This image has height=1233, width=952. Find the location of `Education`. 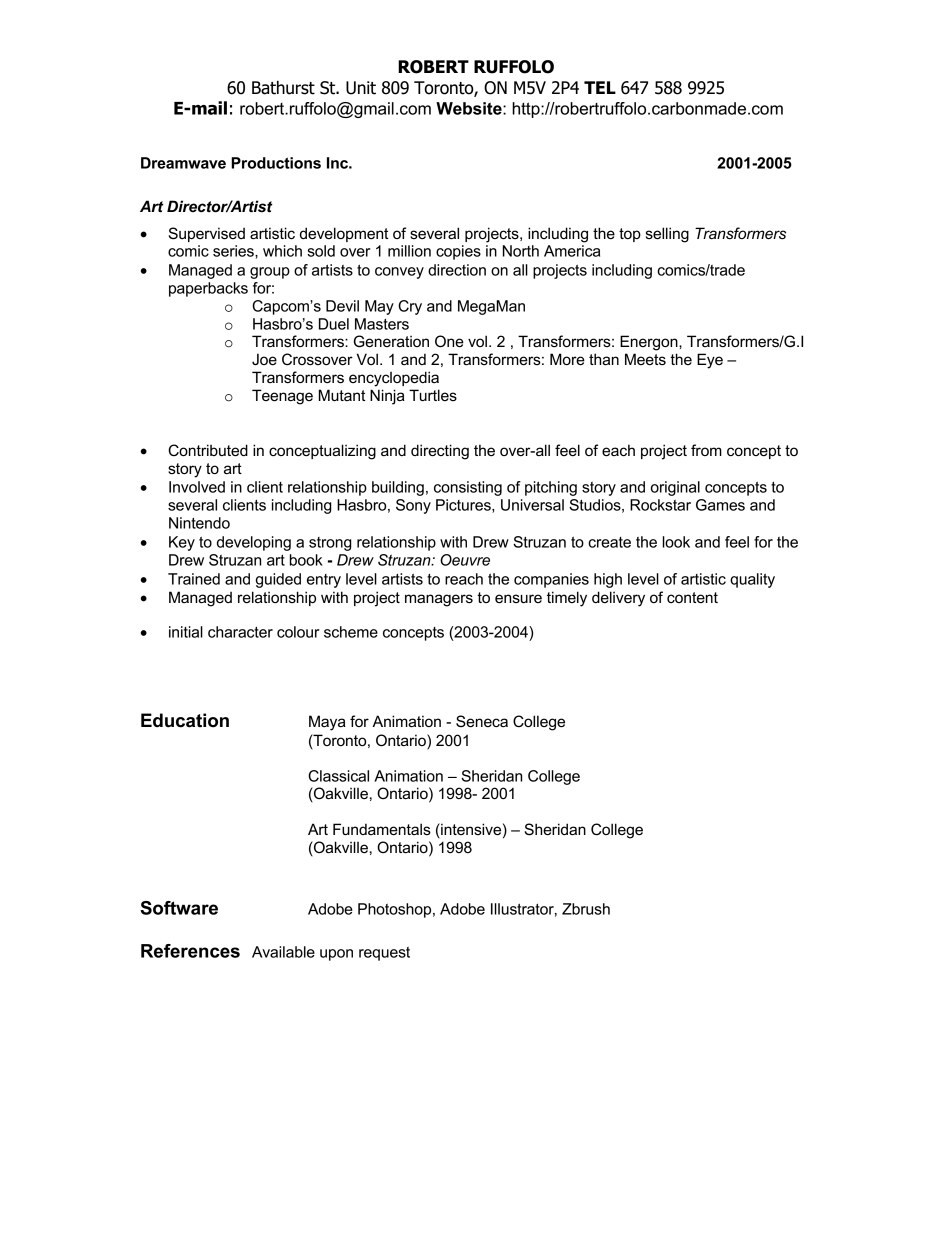

Education is located at coordinates (185, 720).
